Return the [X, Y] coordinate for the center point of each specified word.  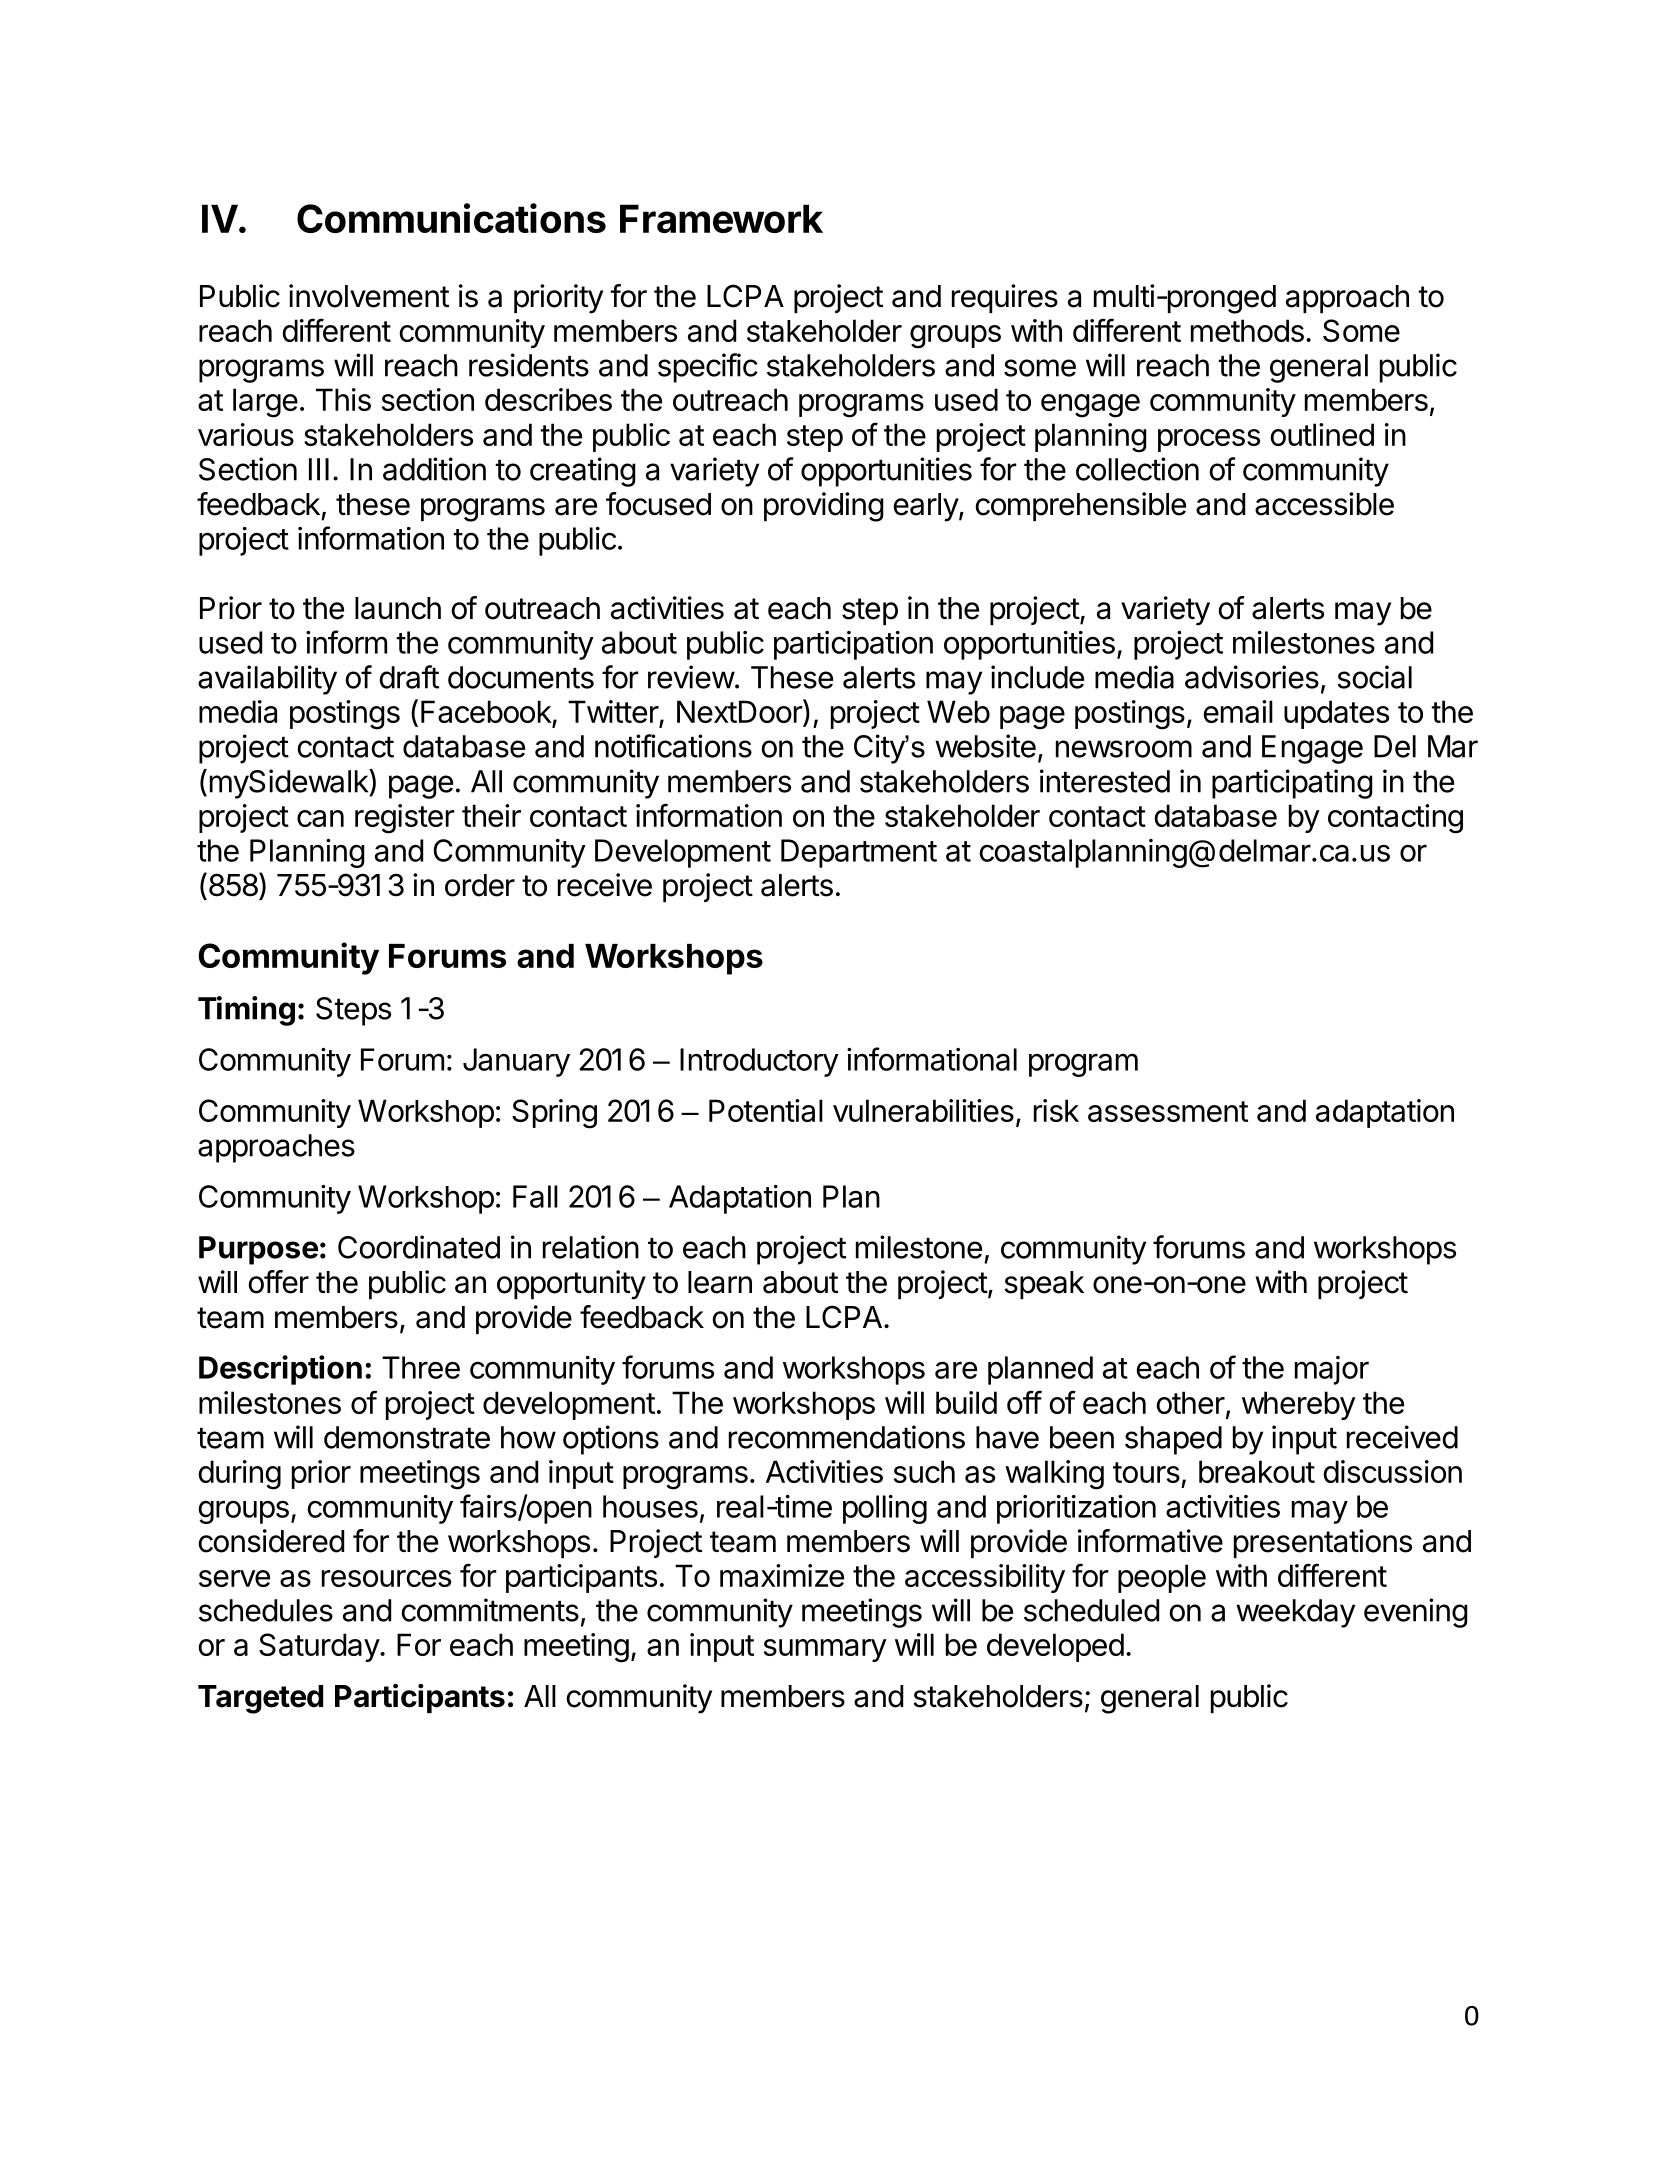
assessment [1168, 1111]
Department [859, 853]
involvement [369, 296]
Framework [721, 218]
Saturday [320, 1647]
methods [1247, 330]
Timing [246, 1011]
